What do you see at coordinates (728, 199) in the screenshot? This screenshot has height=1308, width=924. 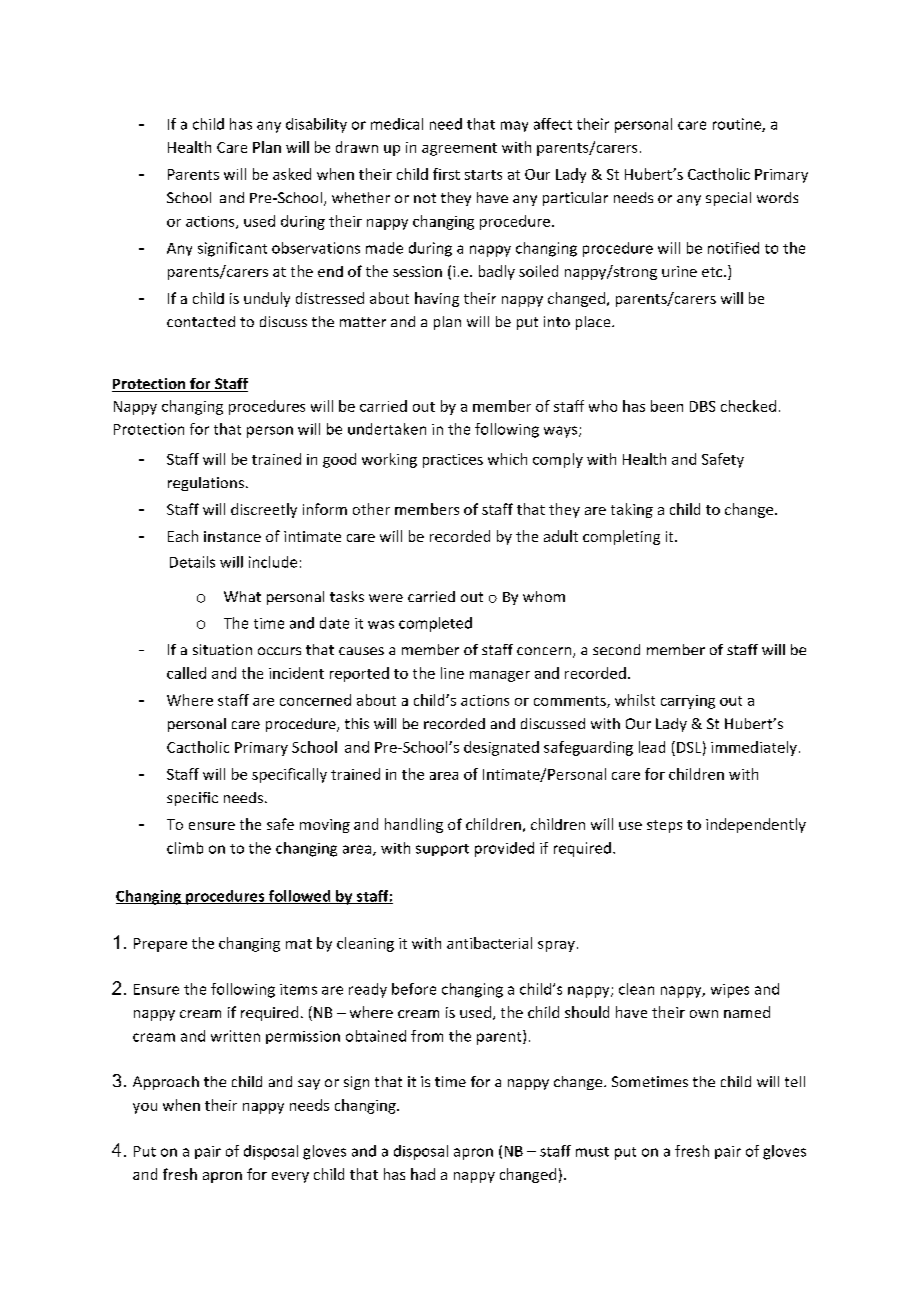 I see `special` at bounding box center [728, 199].
